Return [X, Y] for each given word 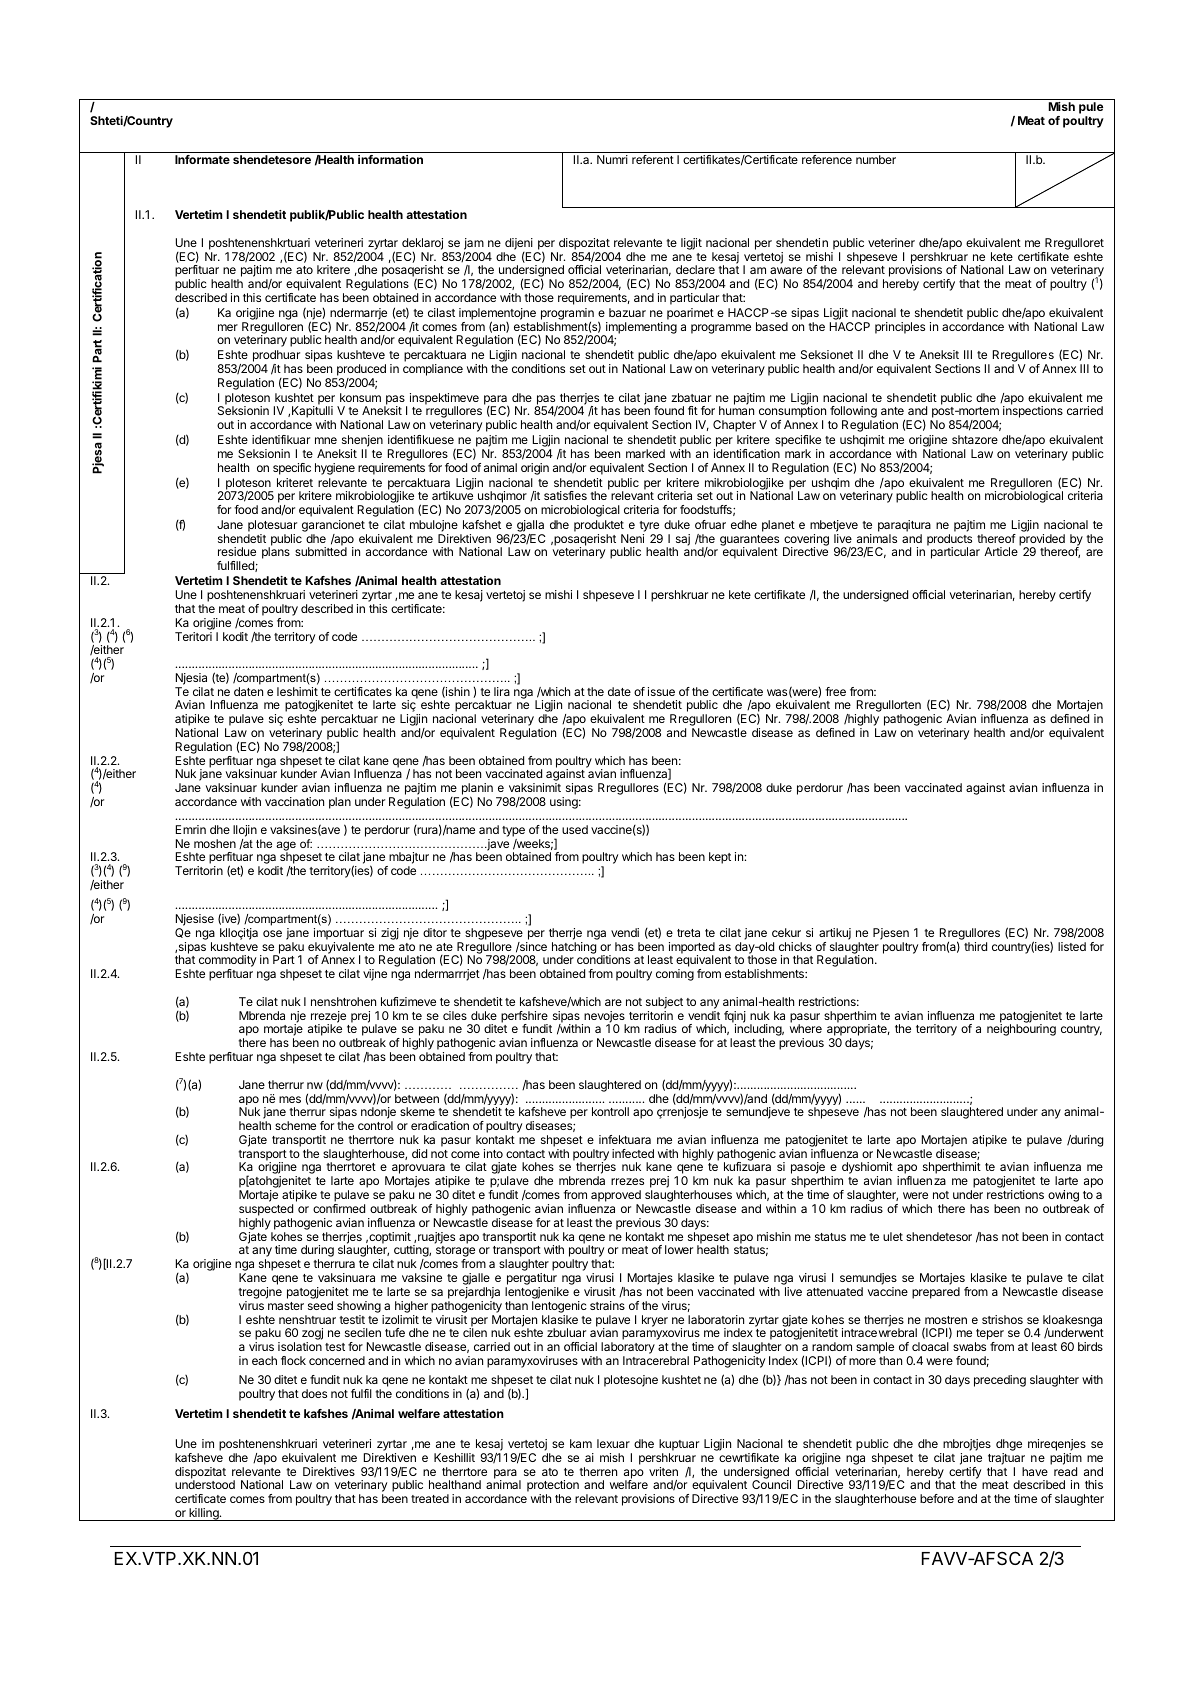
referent [653, 159]
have [1035, 1471]
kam [581, 1443]
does [314, 1393]
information [390, 159]
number [876, 159]
